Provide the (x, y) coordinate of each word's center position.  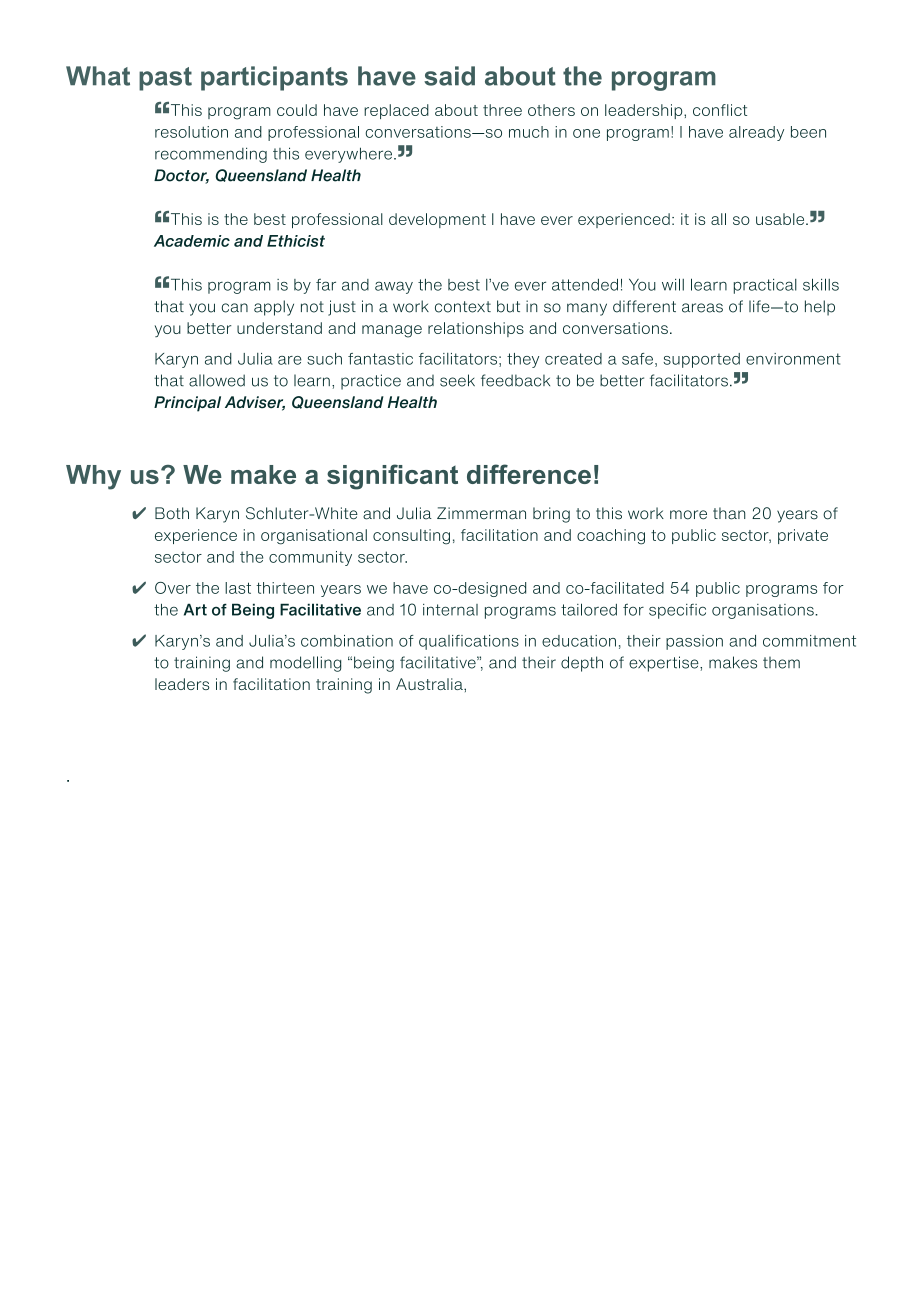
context (463, 307)
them (781, 663)
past (165, 79)
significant (392, 477)
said (449, 76)
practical (765, 286)
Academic (192, 241)
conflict (720, 110)
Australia (430, 684)
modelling (305, 664)
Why (93, 477)
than (729, 513)
